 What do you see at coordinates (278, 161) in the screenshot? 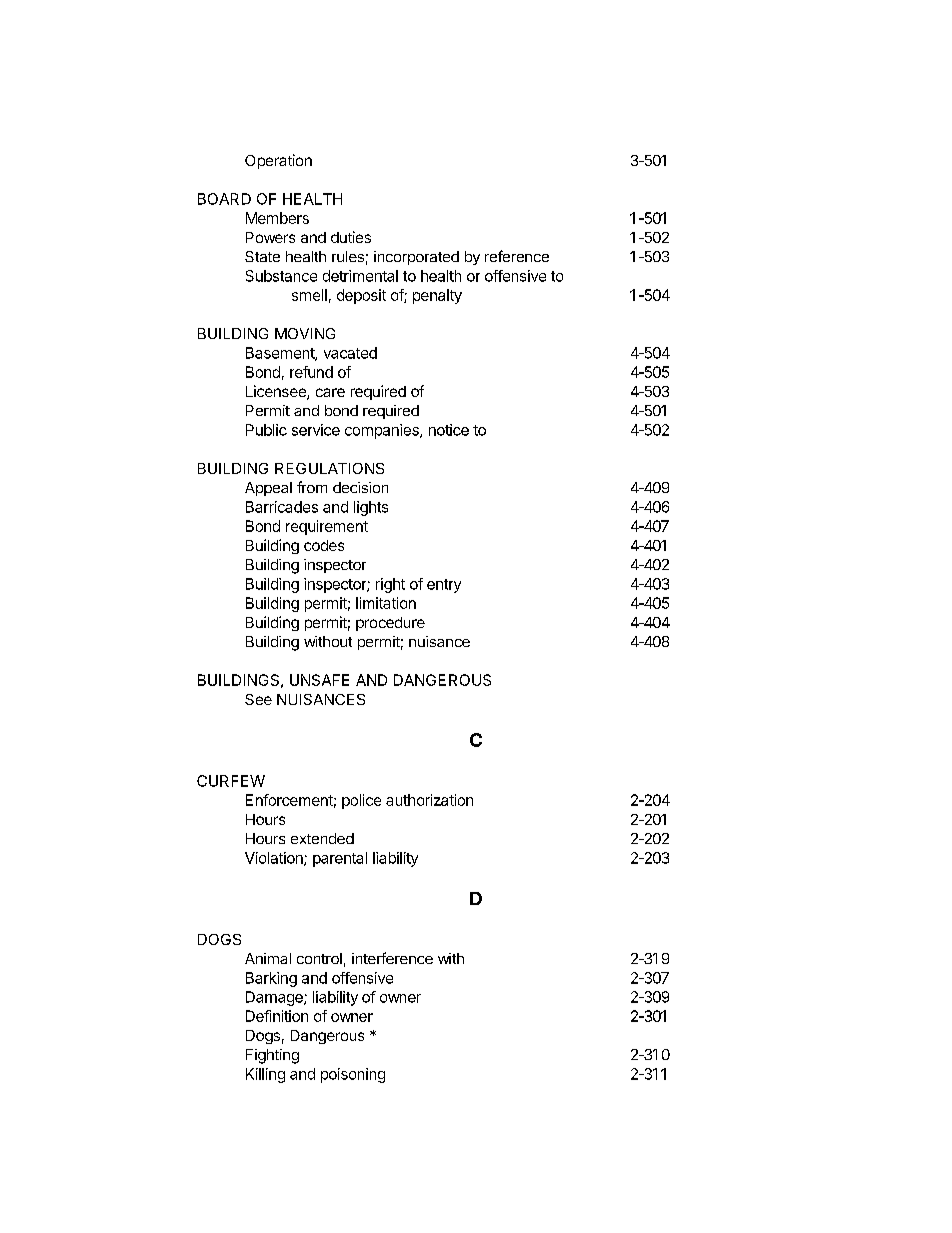
I see `Operation` at bounding box center [278, 161].
